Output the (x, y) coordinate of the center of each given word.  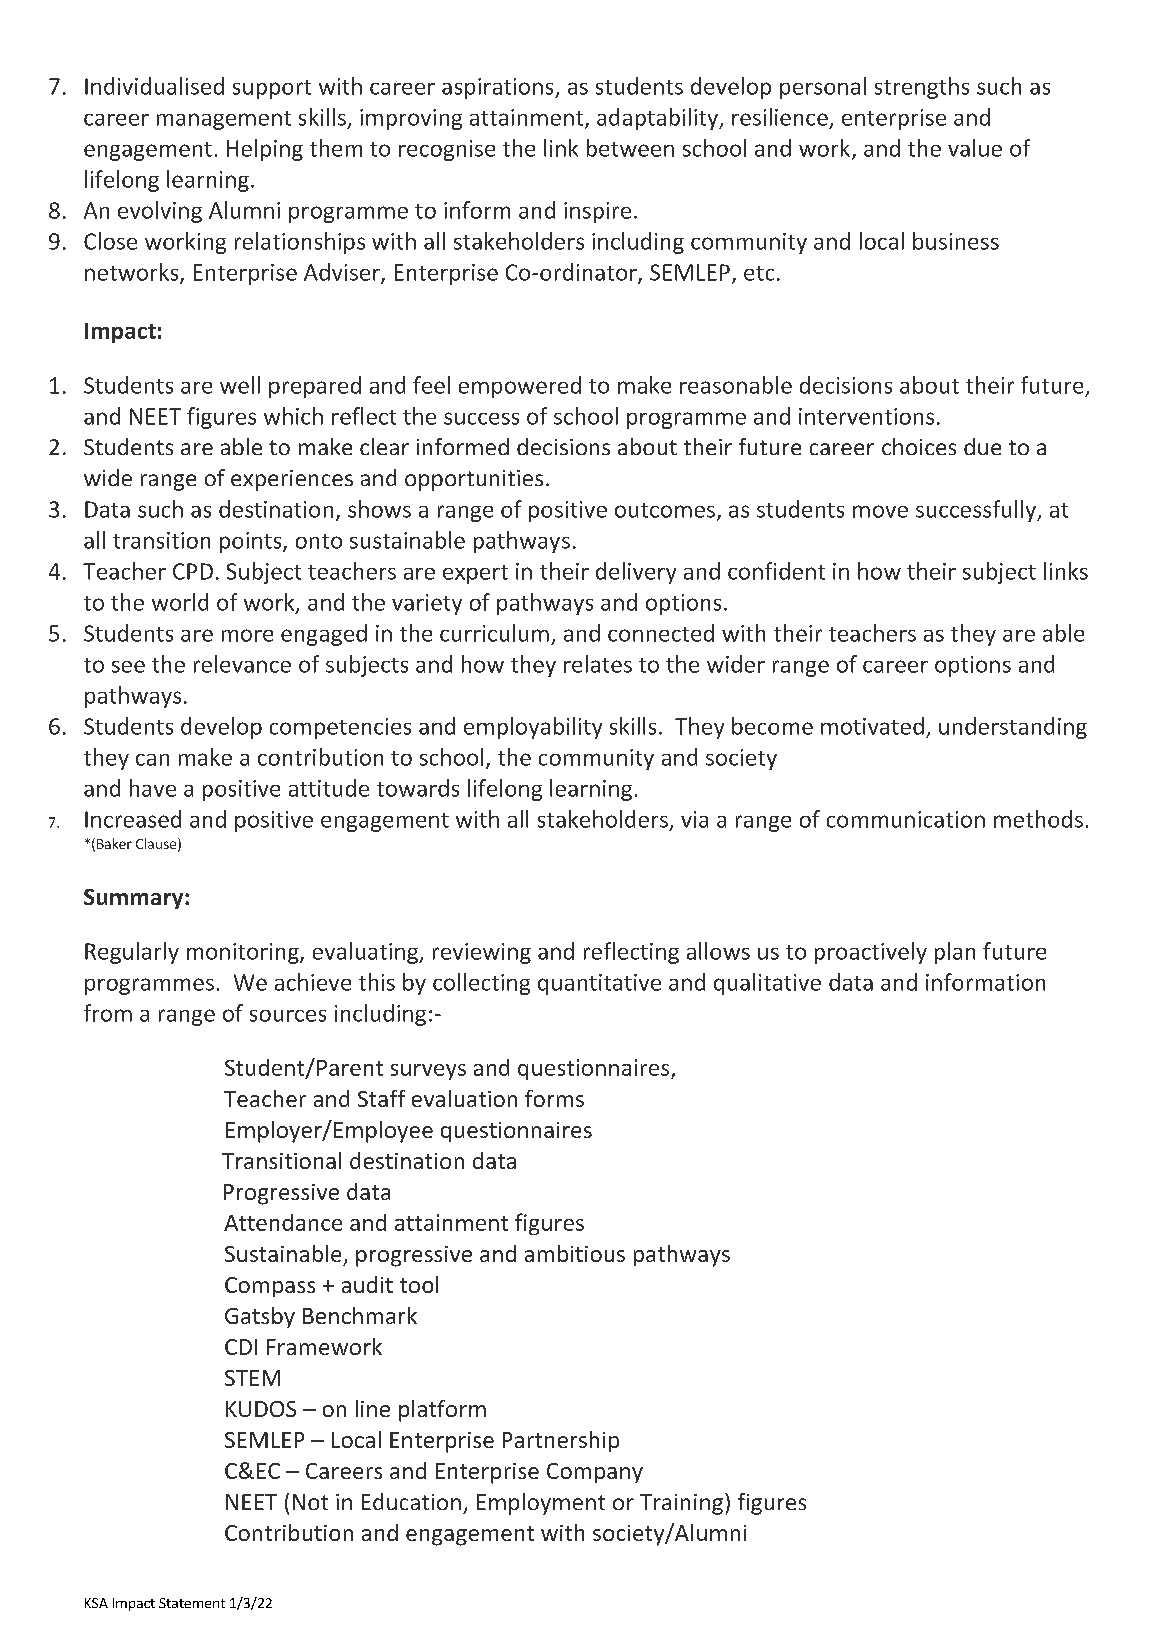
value (975, 148)
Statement (192, 1603)
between (630, 148)
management (224, 120)
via (694, 819)
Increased (133, 819)
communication (906, 819)
